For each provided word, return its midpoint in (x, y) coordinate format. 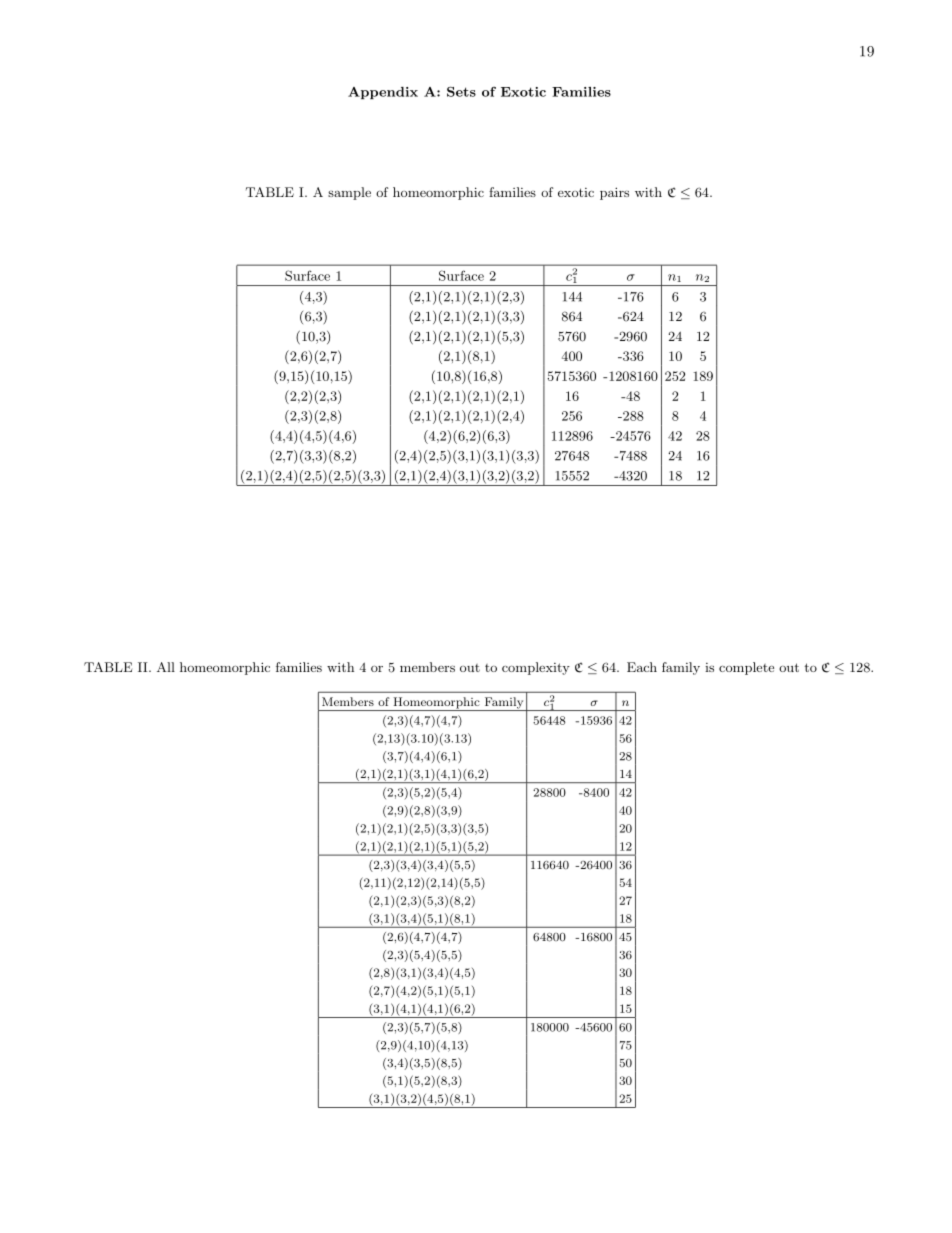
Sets (461, 91)
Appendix (383, 93)
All (166, 667)
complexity (536, 668)
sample (349, 193)
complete (746, 668)
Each (642, 667)
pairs (614, 193)
